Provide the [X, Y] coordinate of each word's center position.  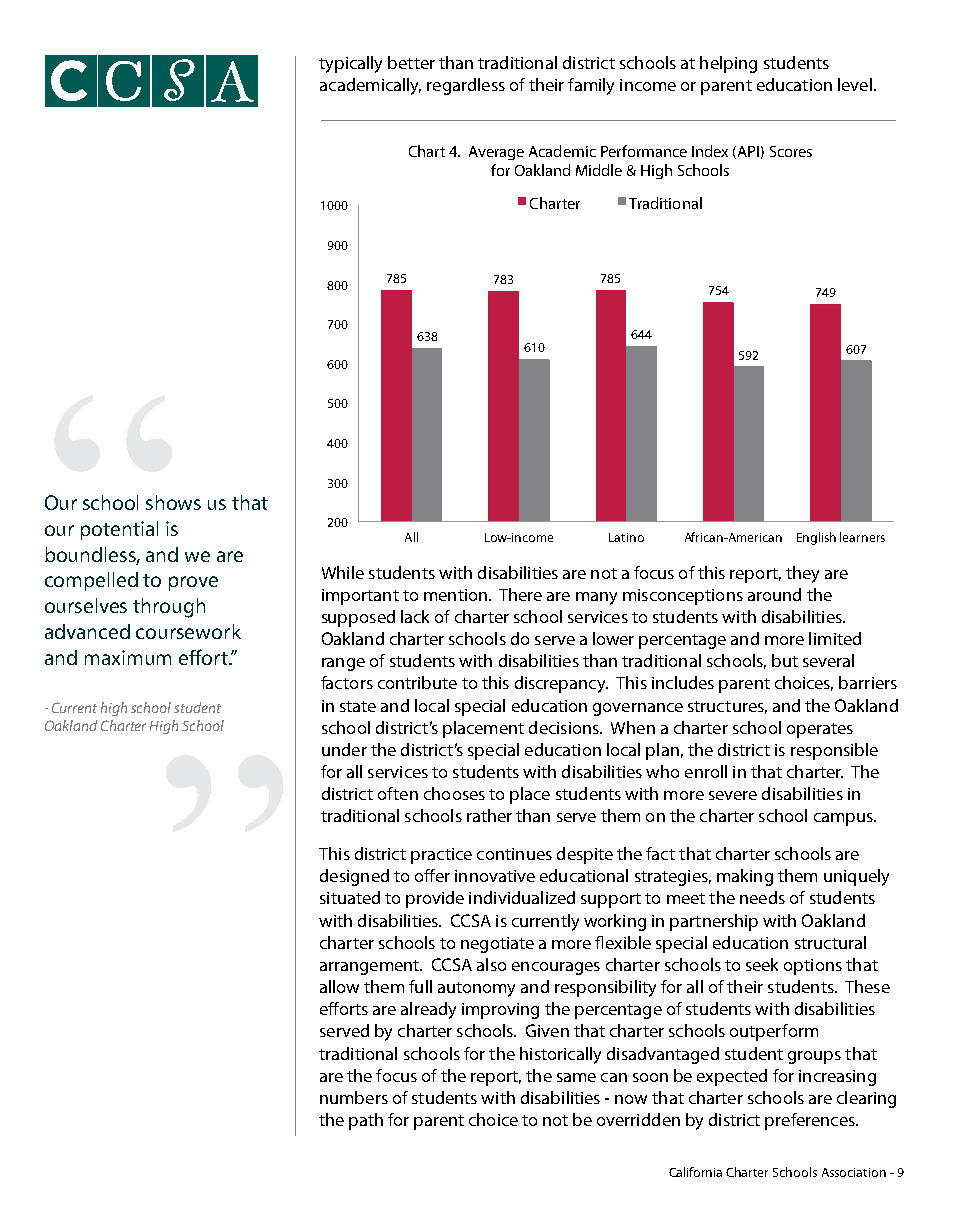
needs [762, 897]
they [802, 574]
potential [119, 530]
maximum [128, 657]
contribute [417, 682]
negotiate [497, 945]
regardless [466, 86]
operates [820, 730]
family [591, 86]
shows [173, 502]
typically [350, 64]
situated [350, 897]
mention [455, 595]
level [855, 84]
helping [728, 64]
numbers [354, 1097]
